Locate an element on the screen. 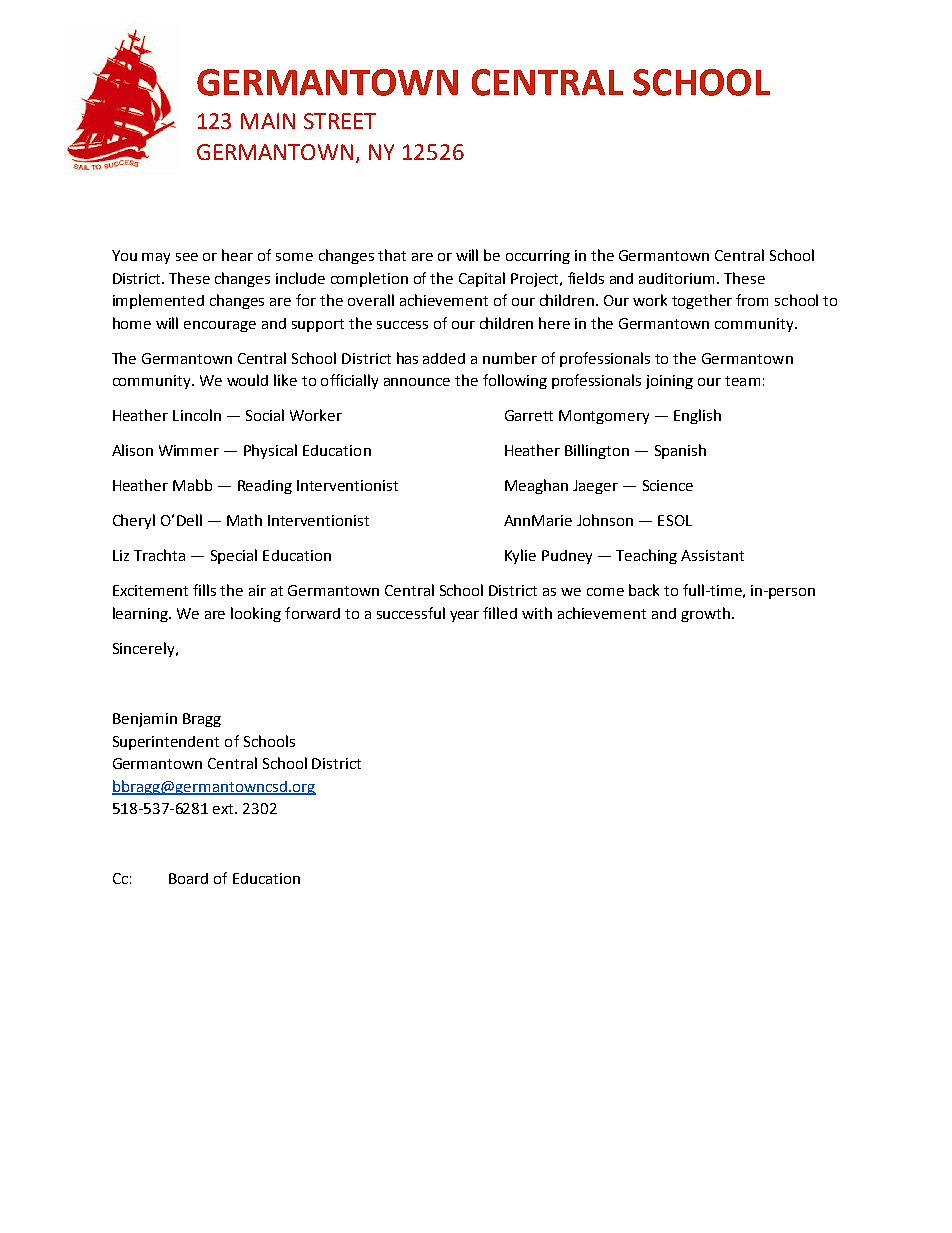  Board is located at coordinates (188, 878).
